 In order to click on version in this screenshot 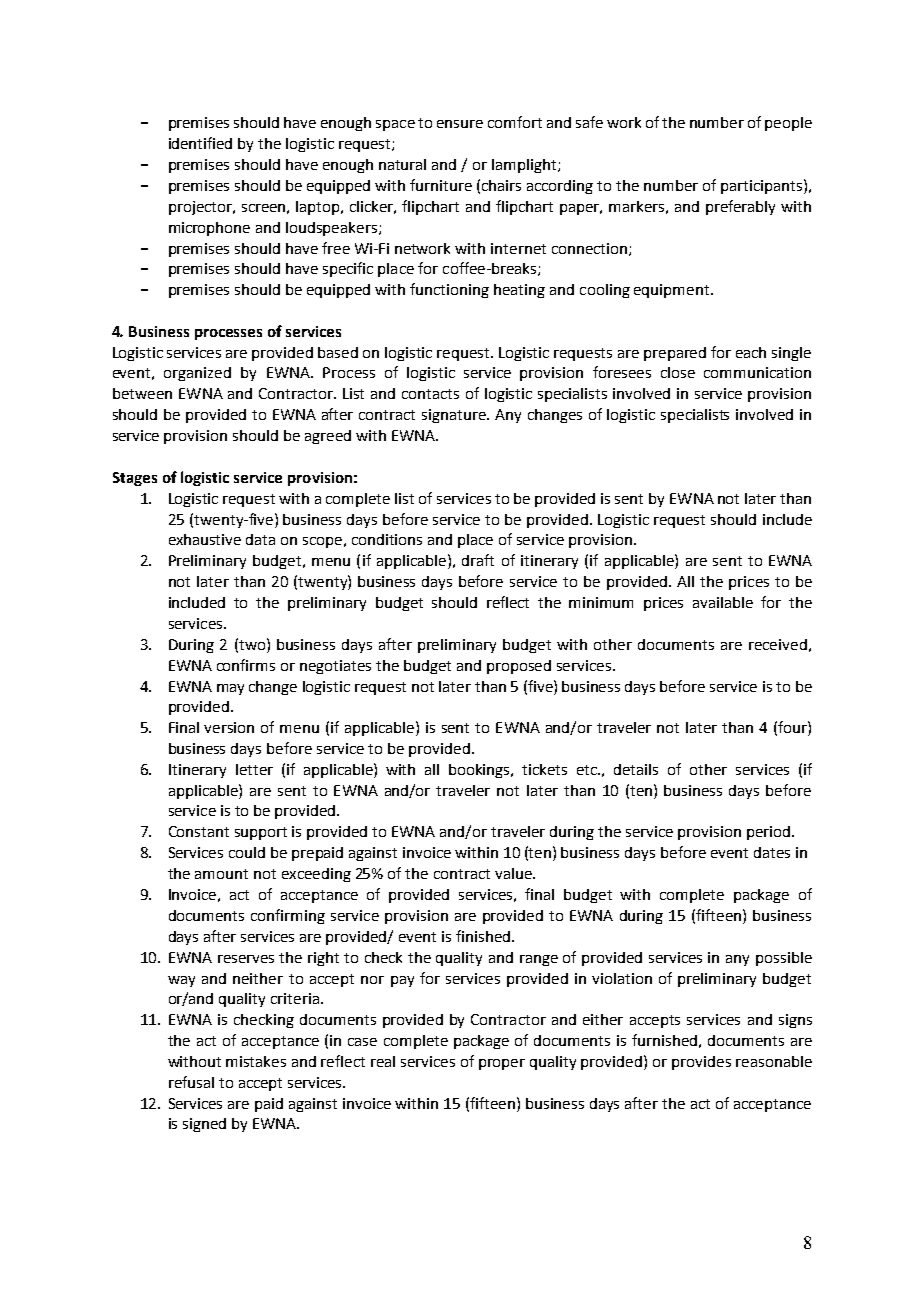, I will do `click(229, 727)`.
